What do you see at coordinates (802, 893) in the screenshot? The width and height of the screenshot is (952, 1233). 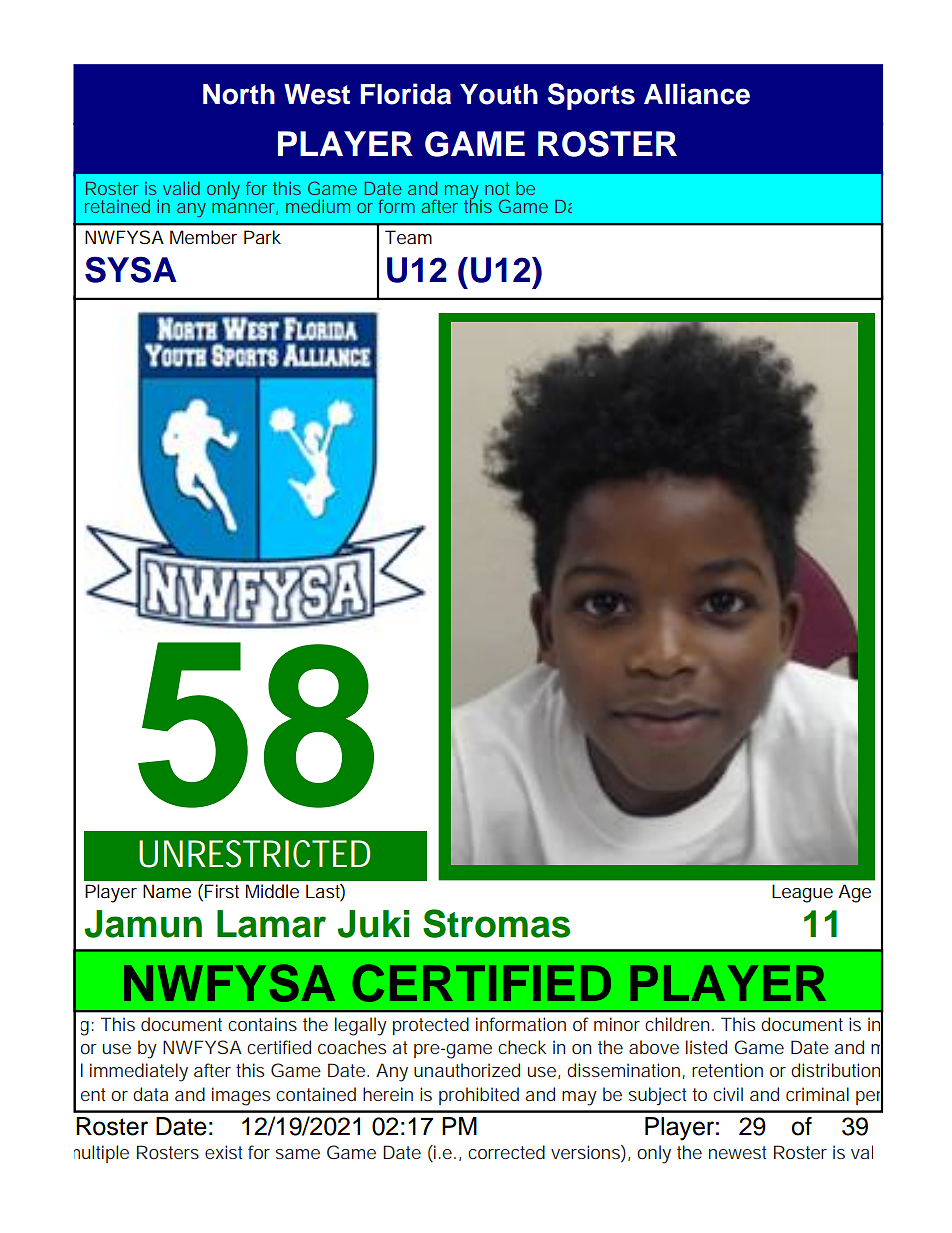 I see `League` at bounding box center [802, 893].
